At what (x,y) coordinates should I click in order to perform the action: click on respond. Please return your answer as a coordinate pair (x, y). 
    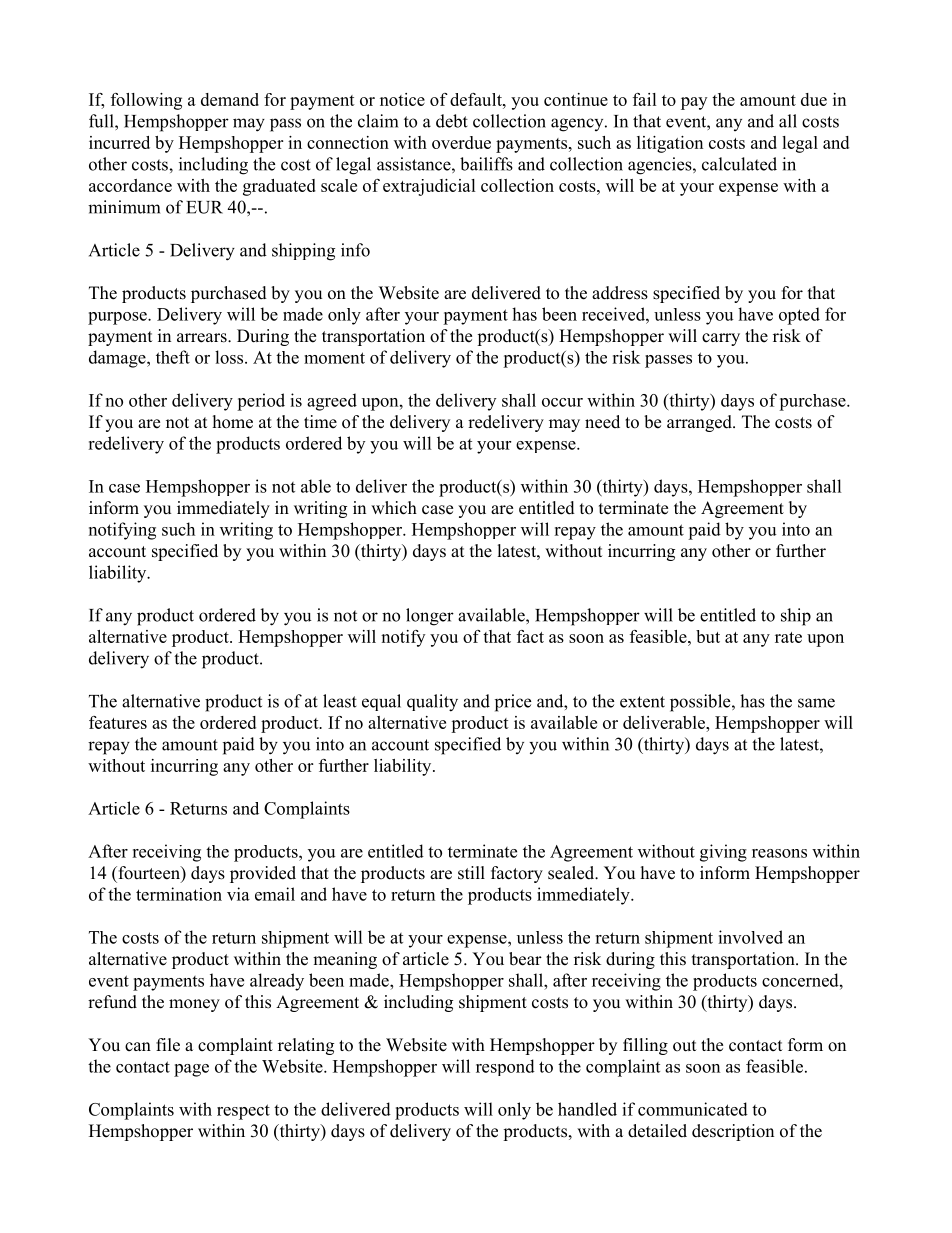
    Looking at the image, I should click on (505, 1067).
